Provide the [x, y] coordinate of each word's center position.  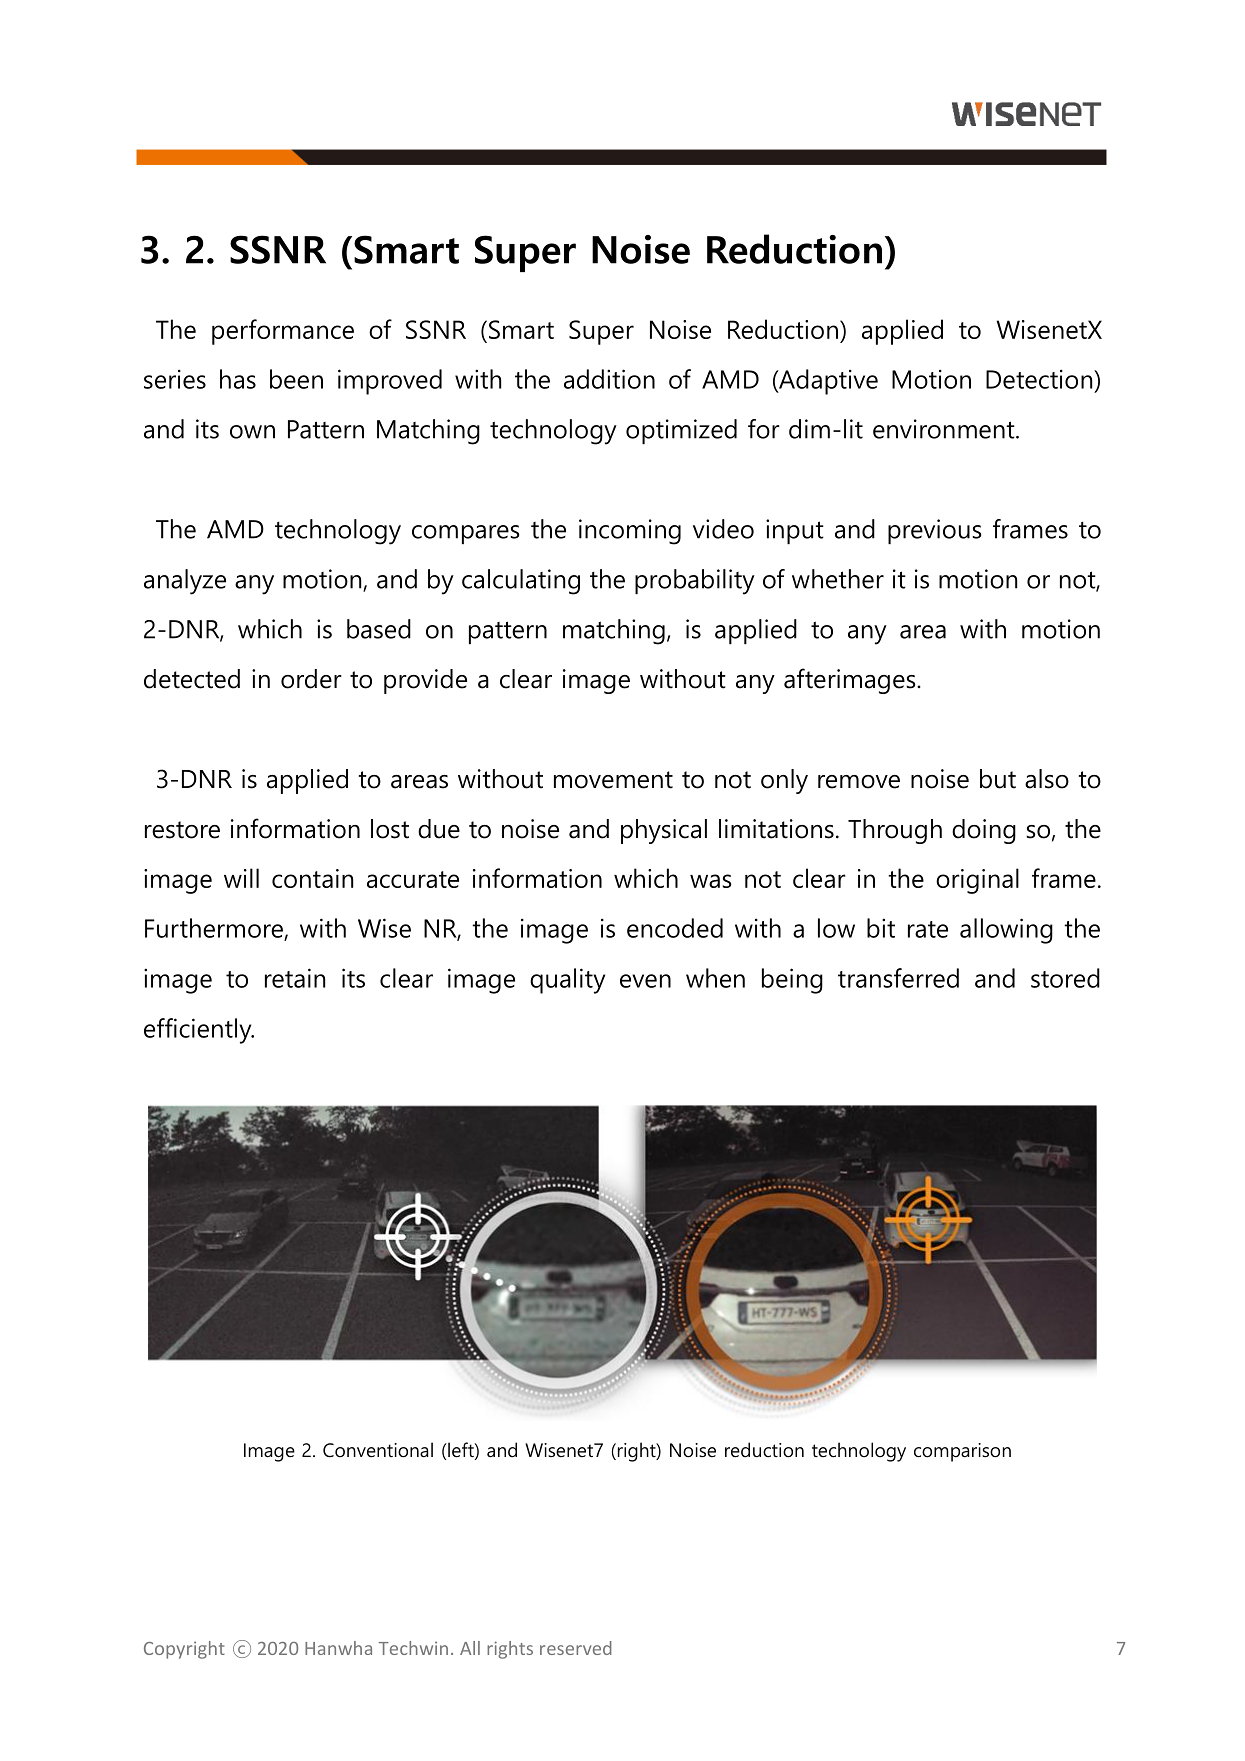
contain [312, 878]
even [645, 981]
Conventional [378, 1450]
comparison [962, 1452]
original [977, 881]
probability [695, 582]
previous [934, 531]
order [311, 679]
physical [664, 831]
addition [609, 379]
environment [945, 429]
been [296, 379]
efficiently [199, 1031]
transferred [898, 978]
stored [1065, 978]
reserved [576, 1648]
